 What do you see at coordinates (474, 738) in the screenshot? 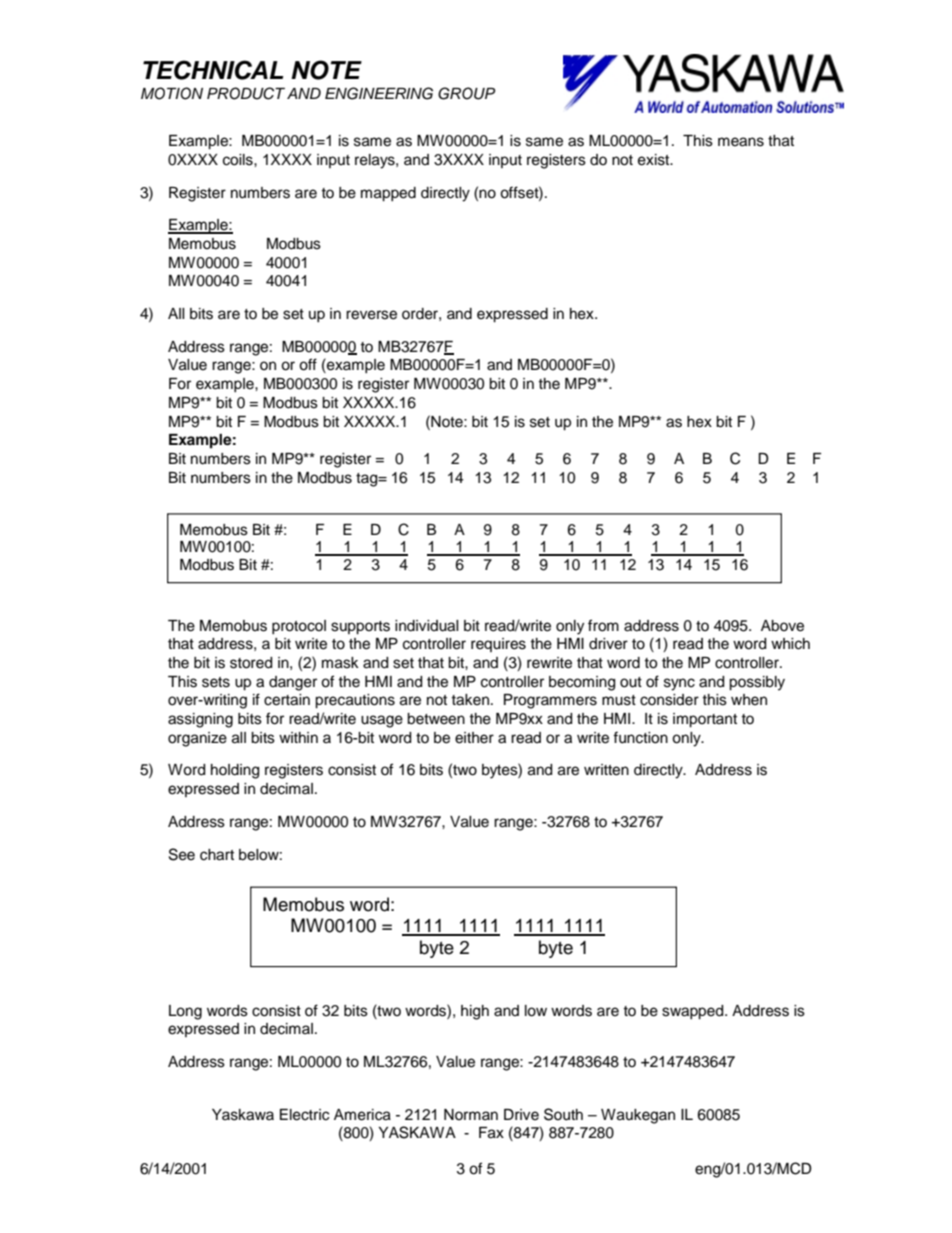
I see `either` at bounding box center [474, 738].
